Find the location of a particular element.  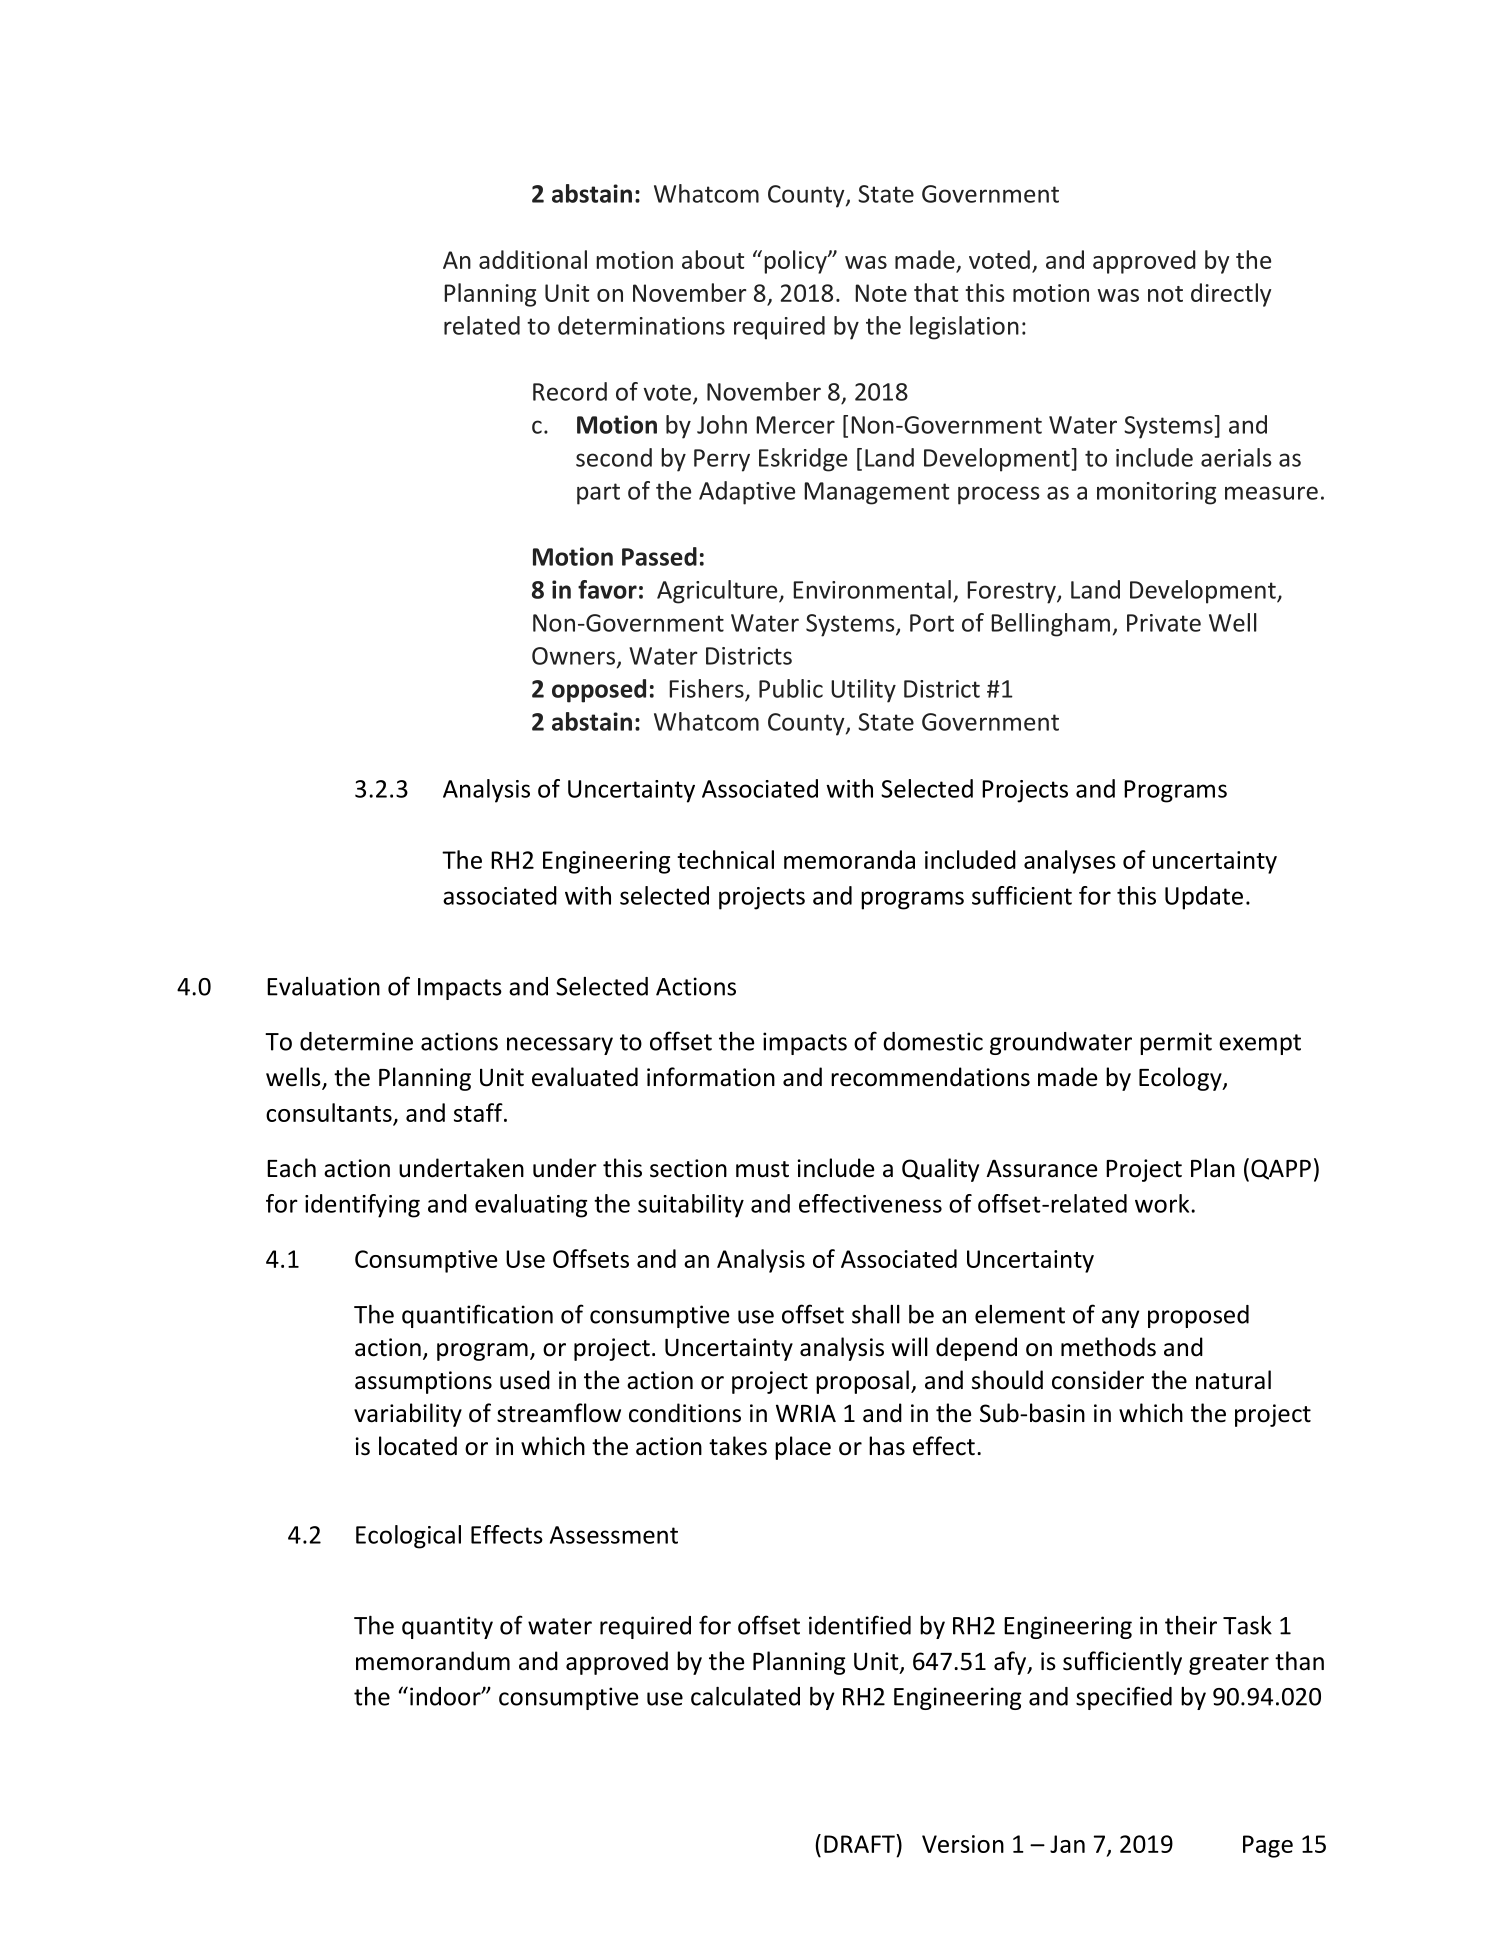

opposed is located at coordinates (599, 691).
